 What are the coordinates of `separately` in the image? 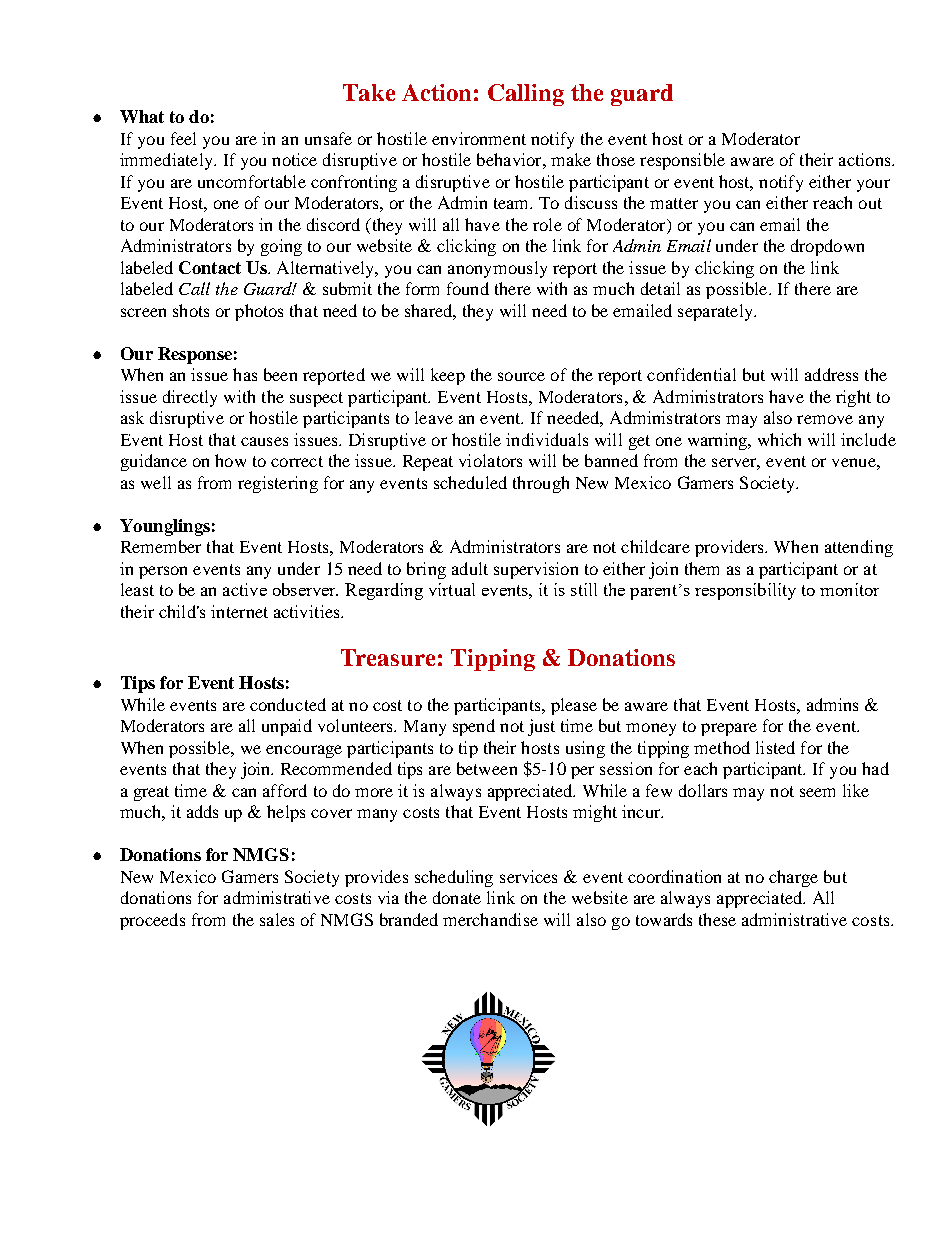 It's located at (716, 312).
